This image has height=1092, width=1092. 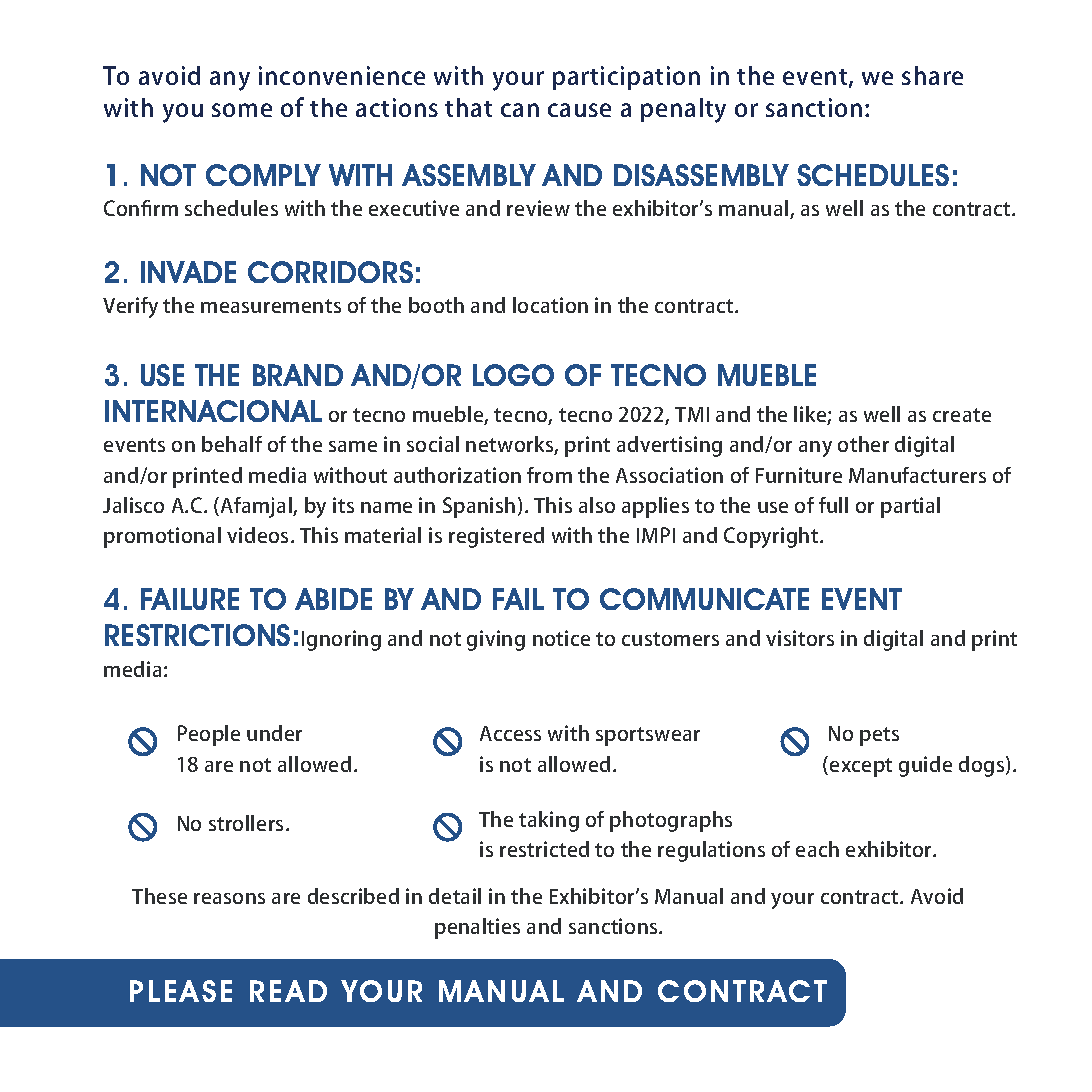 I want to click on except, so click(x=861, y=767).
